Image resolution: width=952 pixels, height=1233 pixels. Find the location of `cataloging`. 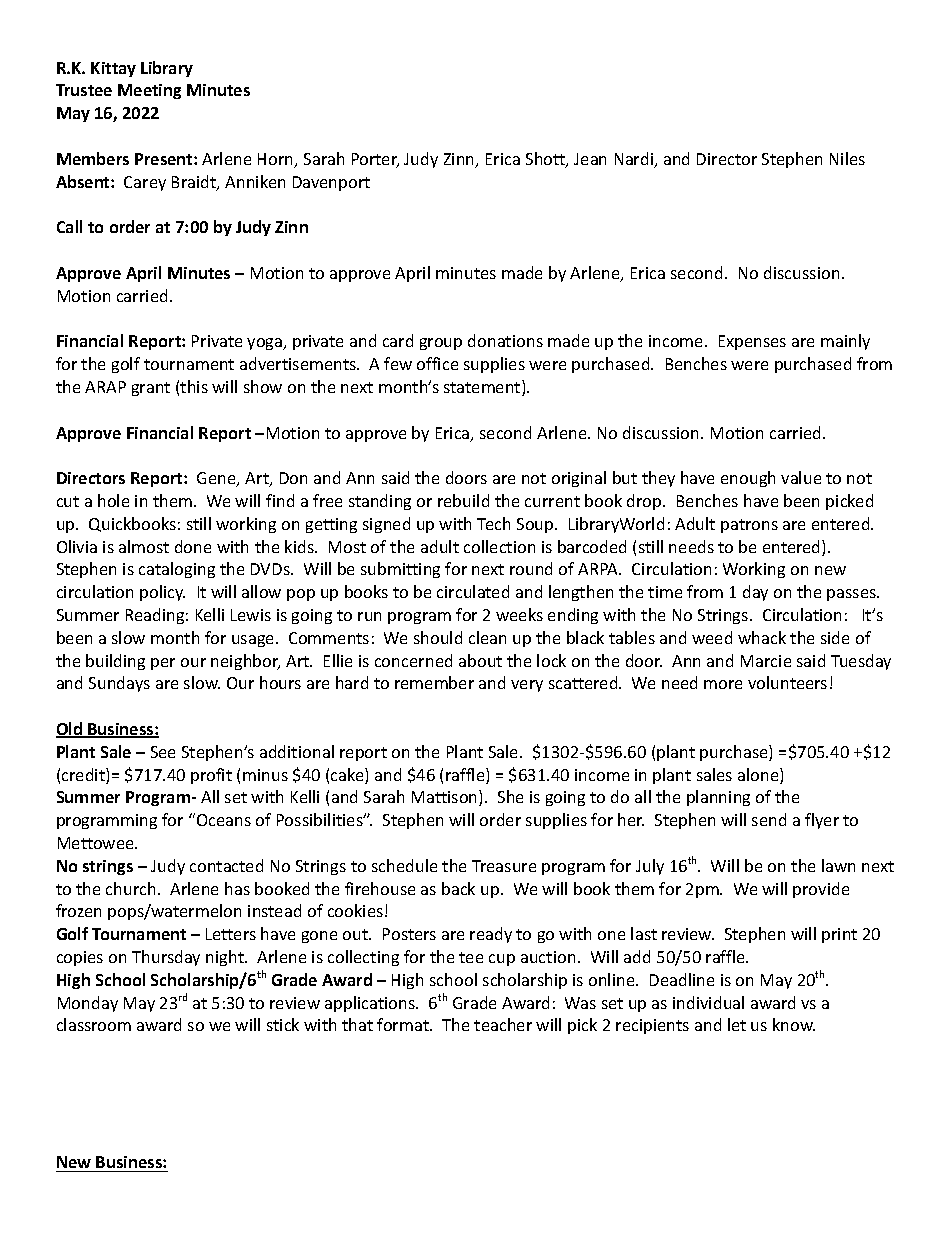

cataloging is located at coordinates (177, 570).
